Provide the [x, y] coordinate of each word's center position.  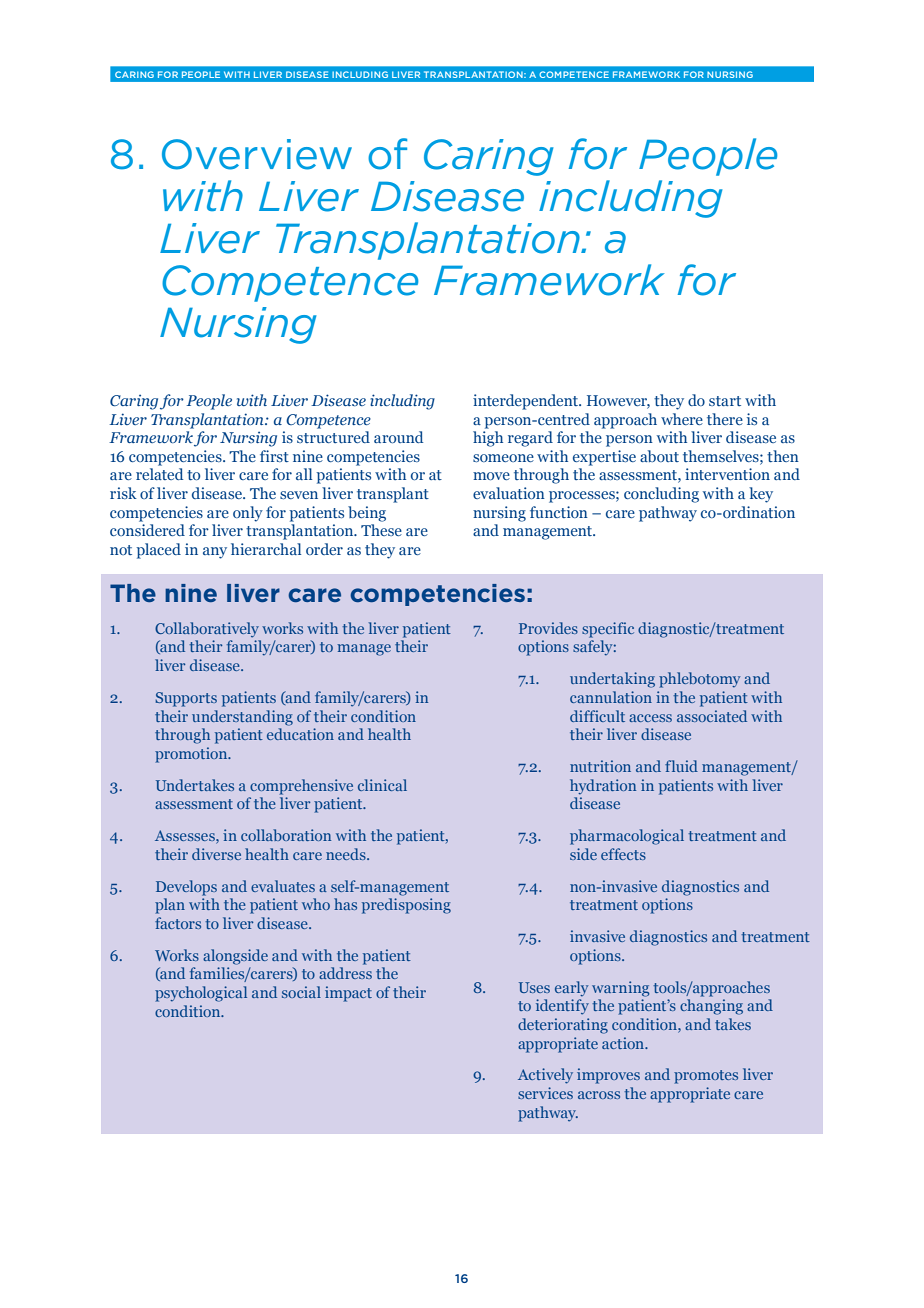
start [725, 401]
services [545, 1093]
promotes [706, 1077]
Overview [257, 154]
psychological [201, 994]
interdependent [526, 402]
